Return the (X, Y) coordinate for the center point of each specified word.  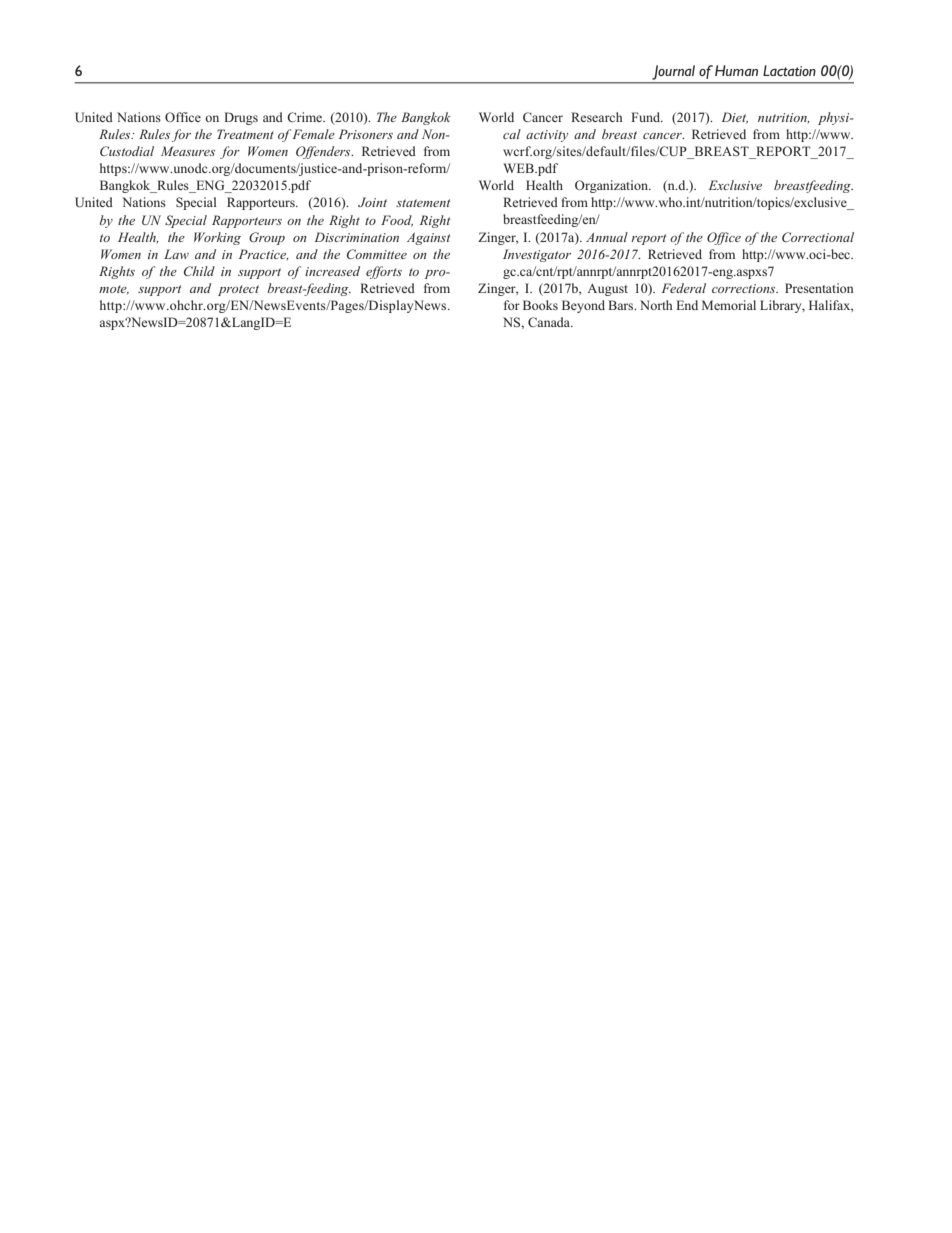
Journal (673, 72)
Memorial (729, 305)
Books (540, 305)
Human (736, 70)
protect (238, 290)
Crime (306, 117)
